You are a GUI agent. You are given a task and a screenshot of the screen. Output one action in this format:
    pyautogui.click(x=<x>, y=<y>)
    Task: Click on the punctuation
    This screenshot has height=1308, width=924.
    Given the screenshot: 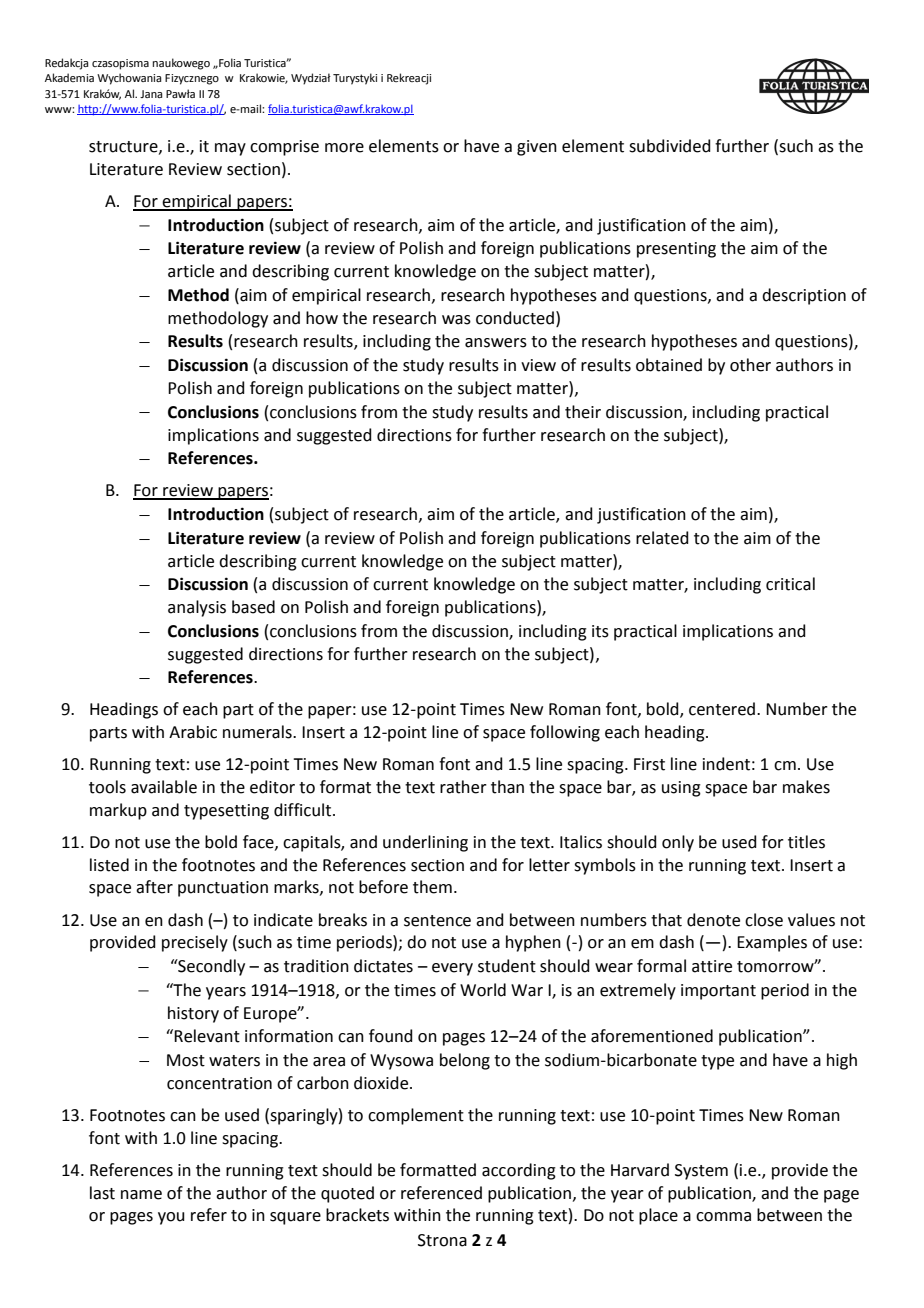 What is the action you would take?
    pyautogui.click(x=223, y=889)
